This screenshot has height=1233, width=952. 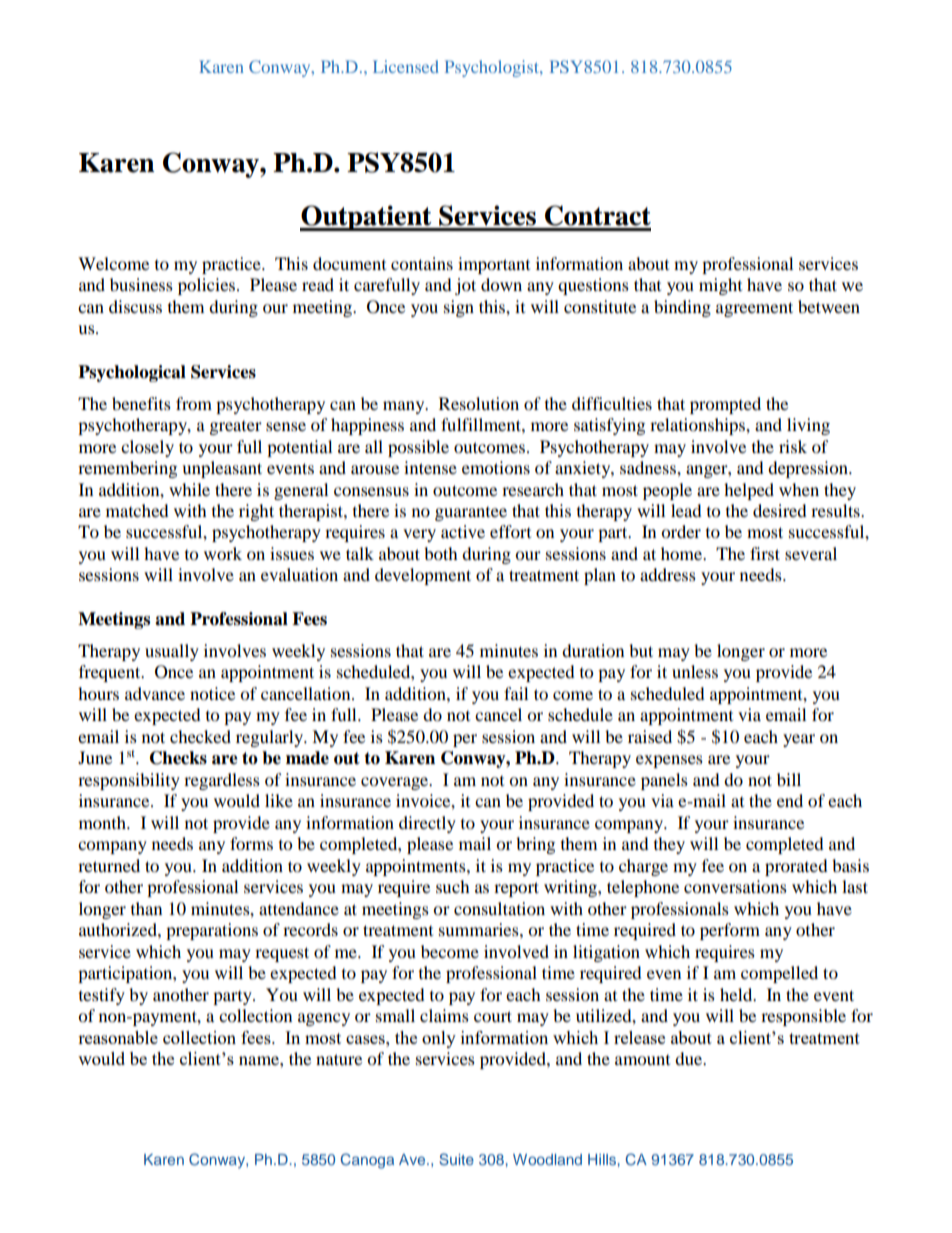 I want to click on closely, so click(x=147, y=448).
